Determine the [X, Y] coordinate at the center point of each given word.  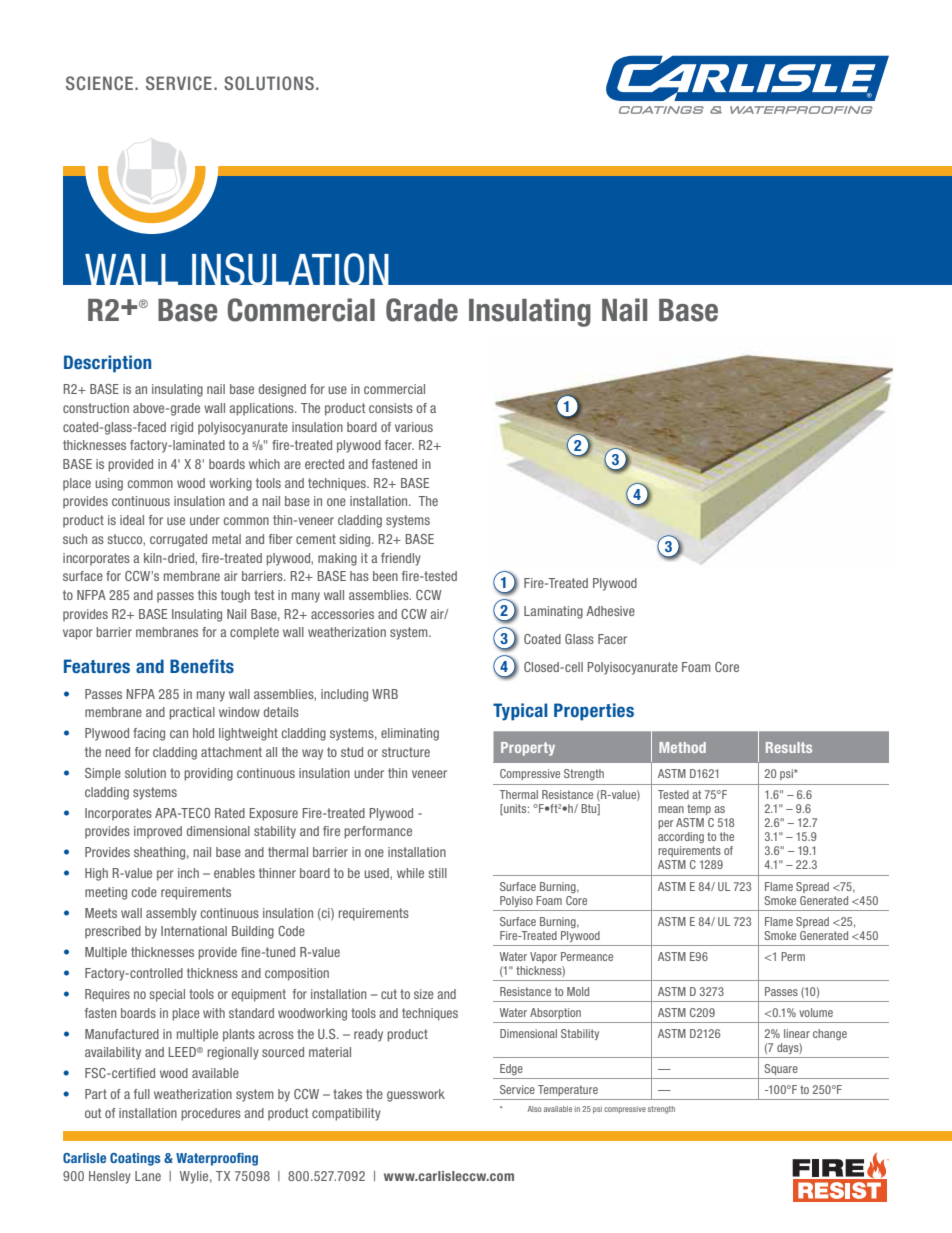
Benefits [202, 666]
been [385, 576]
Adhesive [610, 611]
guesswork [416, 1095]
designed [282, 390]
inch [188, 873]
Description [107, 364]
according [681, 838]
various [414, 427]
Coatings [135, 1159]
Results [789, 747]
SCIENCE [99, 83]
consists [391, 408]
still [437, 873]
